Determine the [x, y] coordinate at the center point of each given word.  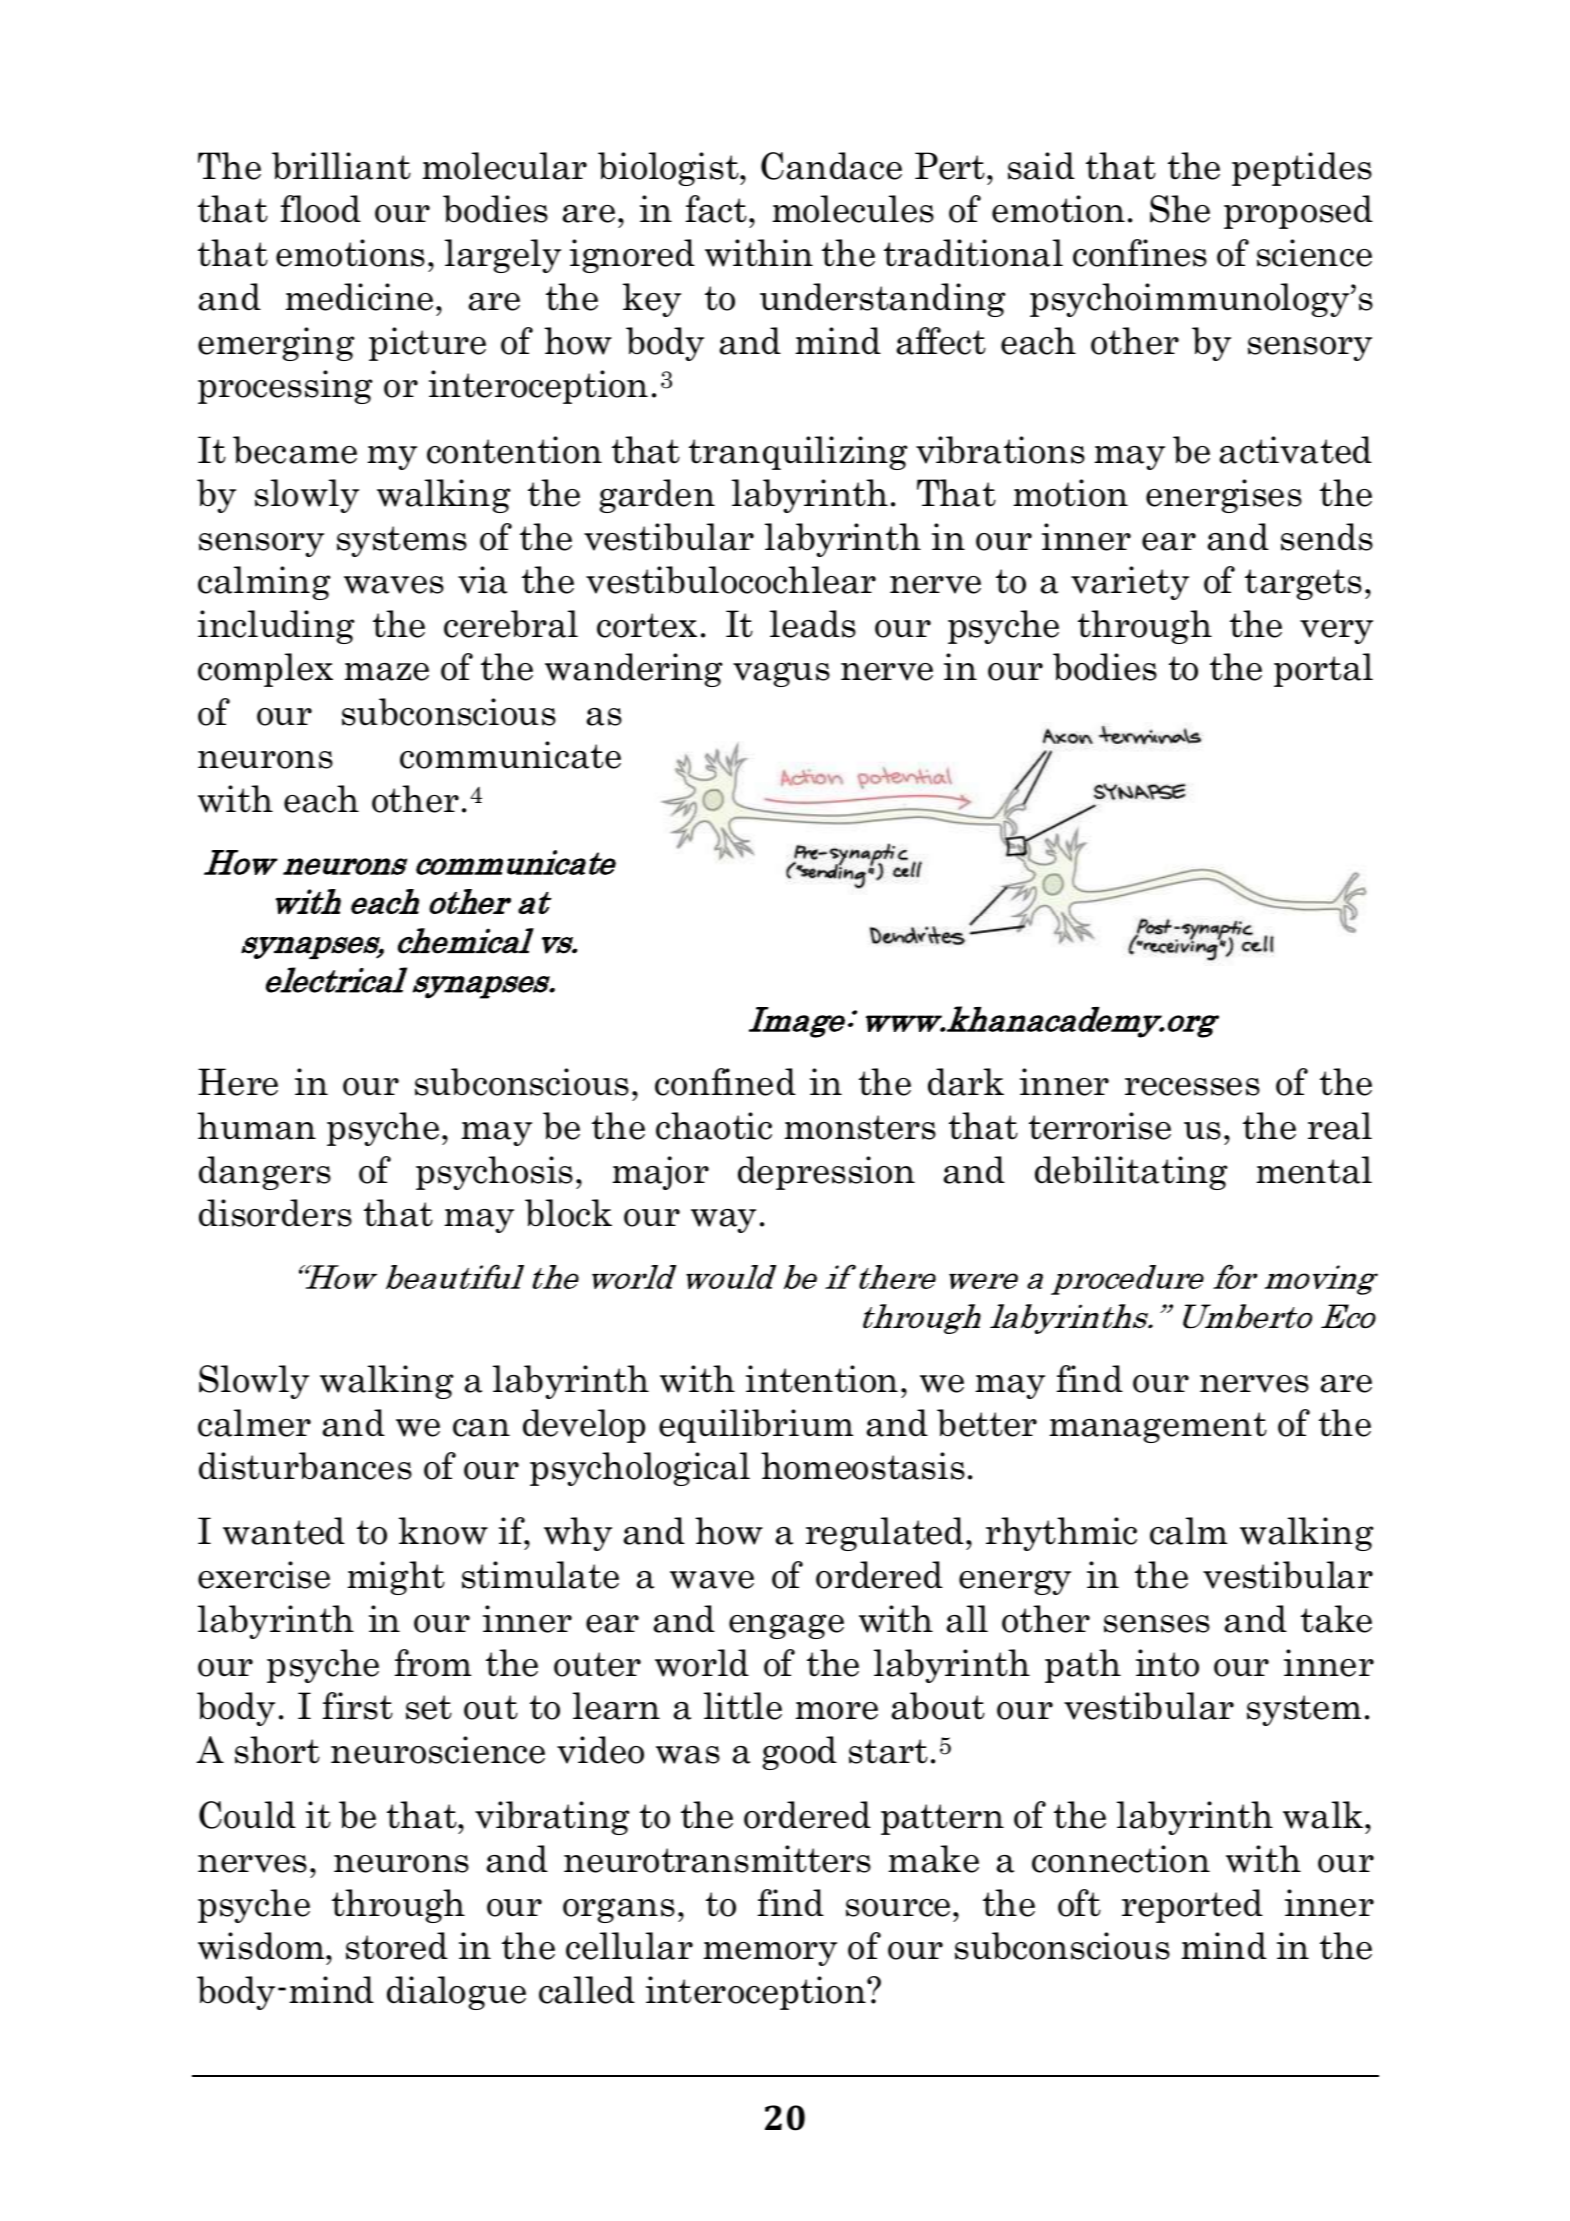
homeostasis [863, 1466]
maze [386, 672]
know [443, 1531]
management [1158, 1427]
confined [725, 1082]
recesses [1192, 1087]
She [1180, 209]
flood [321, 209]
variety [1130, 583]
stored [397, 1946]
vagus [781, 674]
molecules [853, 209]
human [256, 1126]
